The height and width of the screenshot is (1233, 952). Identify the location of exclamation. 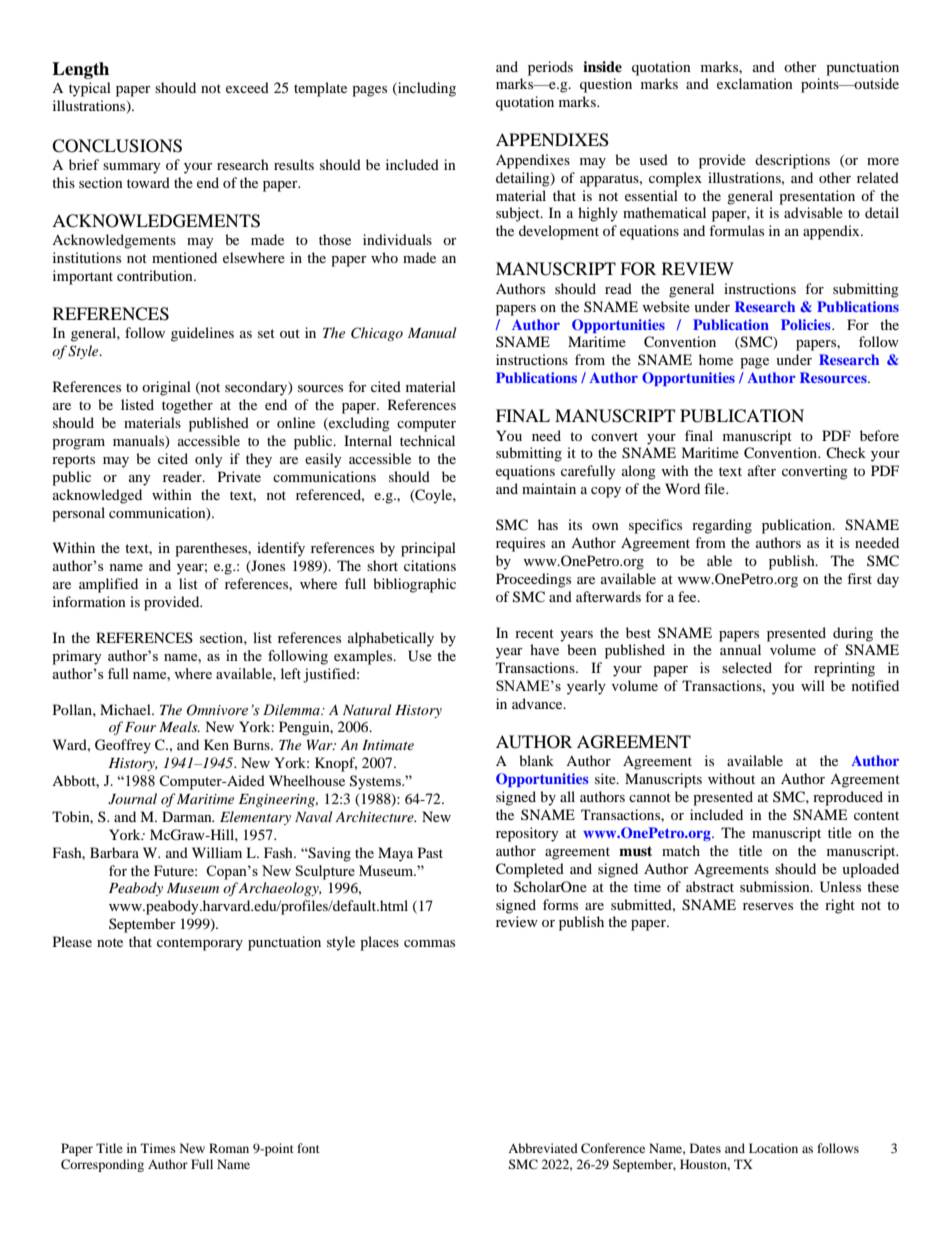
(755, 83).
